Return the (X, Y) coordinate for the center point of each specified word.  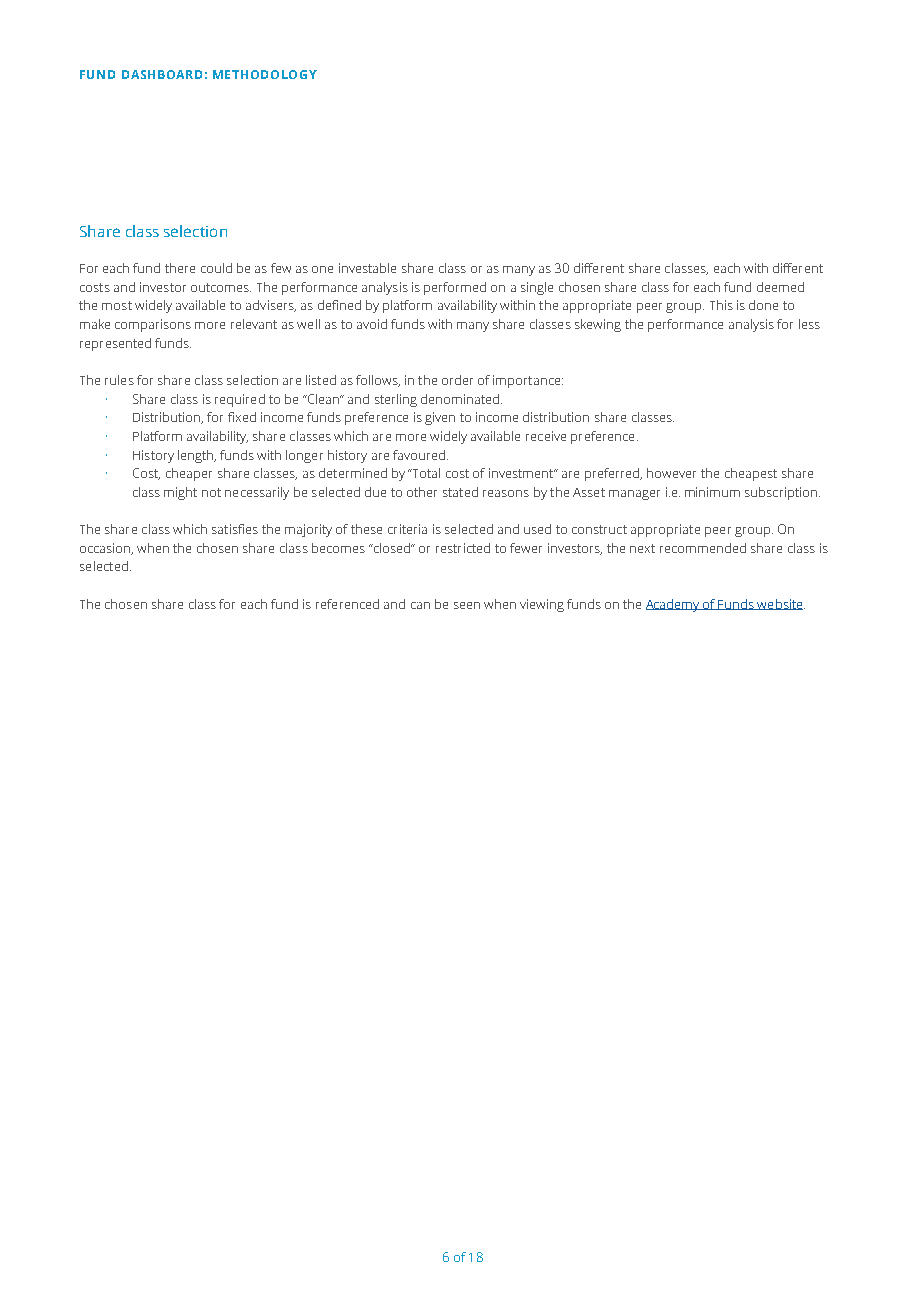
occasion (106, 549)
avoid (372, 324)
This (721, 305)
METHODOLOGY (265, 74)
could (216, 268)
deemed (780, 287)
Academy (674, 605)
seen (467, 605)
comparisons (153, 325)
